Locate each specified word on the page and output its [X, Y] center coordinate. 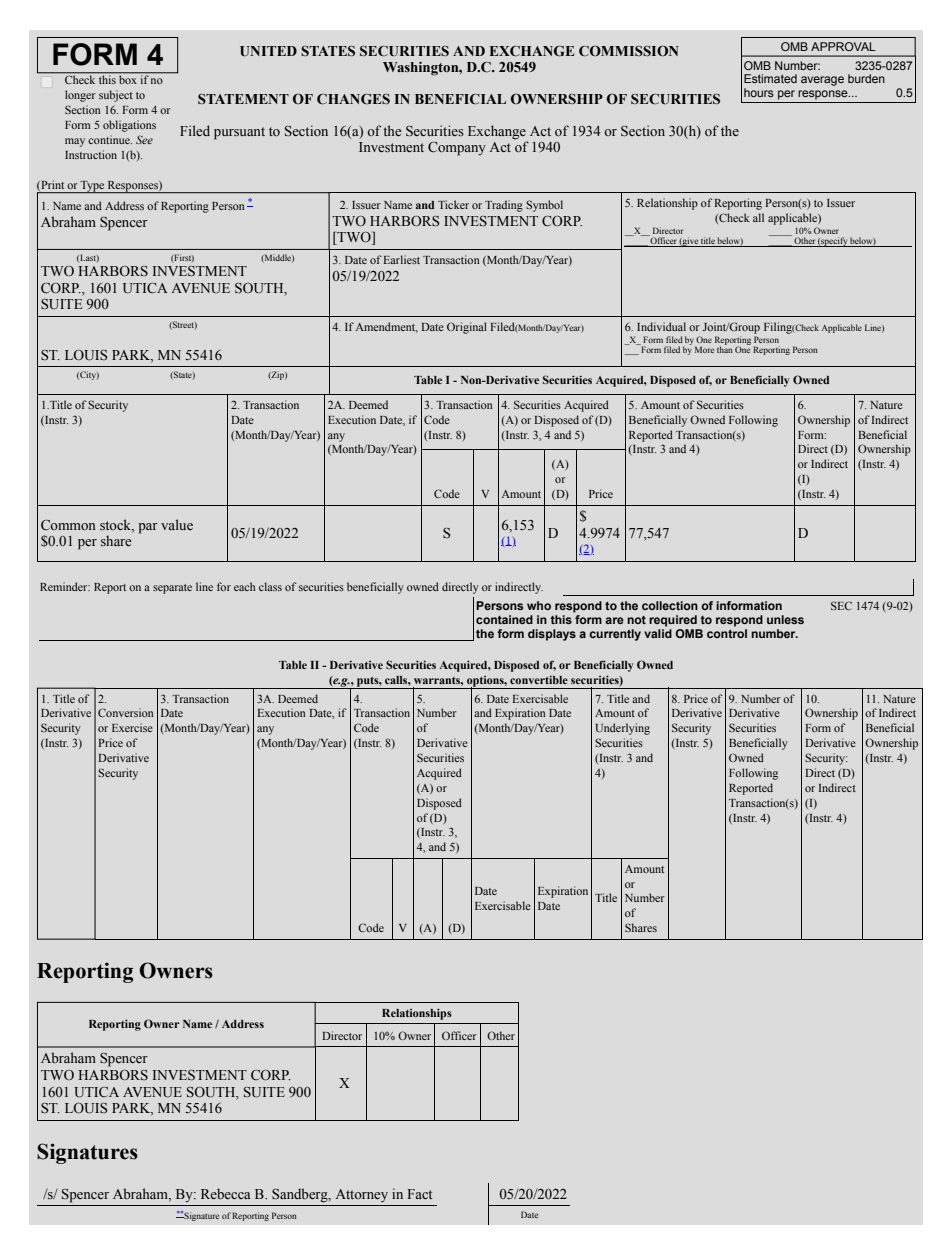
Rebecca [226, 1193]
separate [172, 589]
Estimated [770, 78]
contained [504, 619]
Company [457, 149]
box [128, 78]
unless [785, 619]
